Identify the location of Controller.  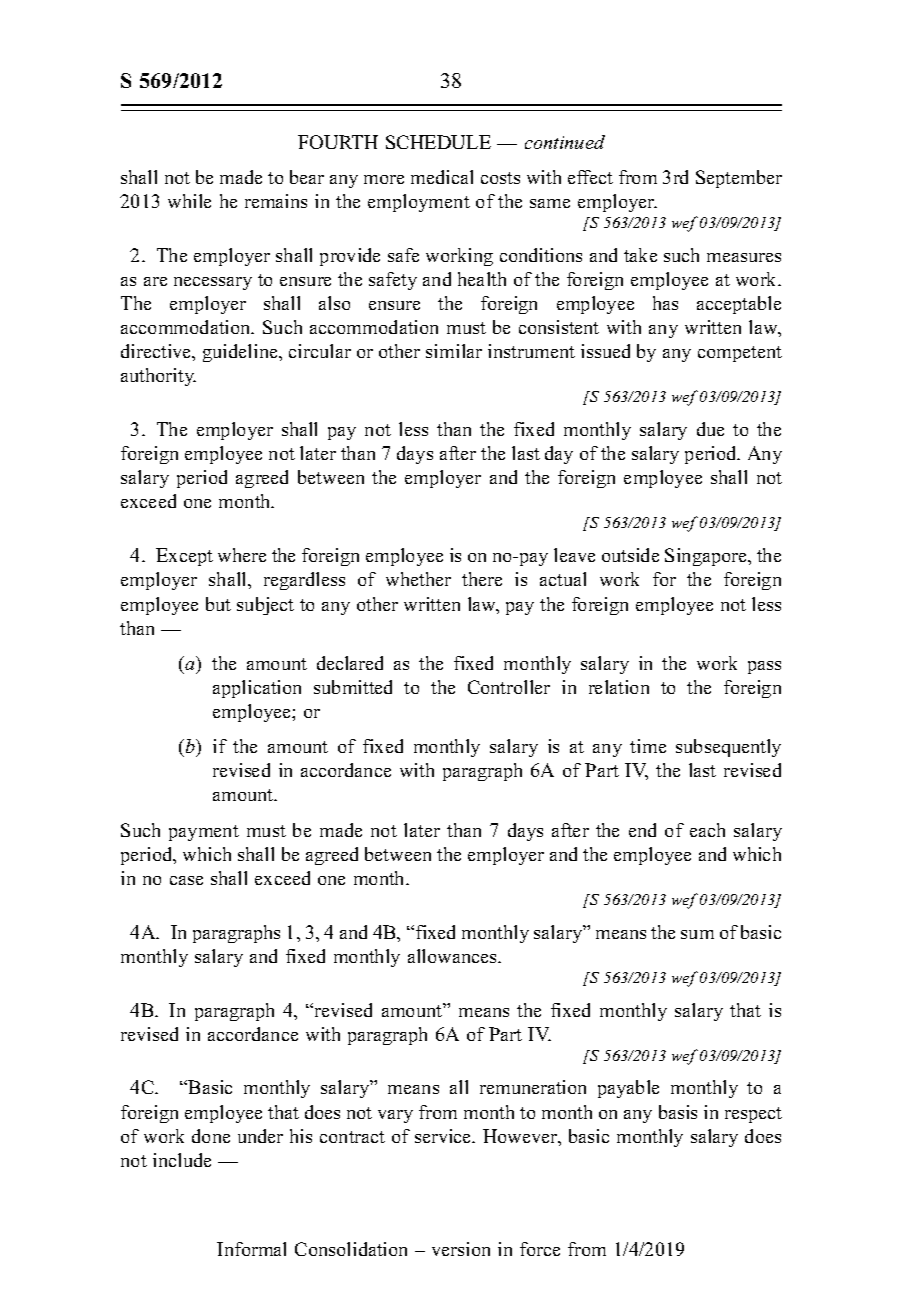
(509, 687).
